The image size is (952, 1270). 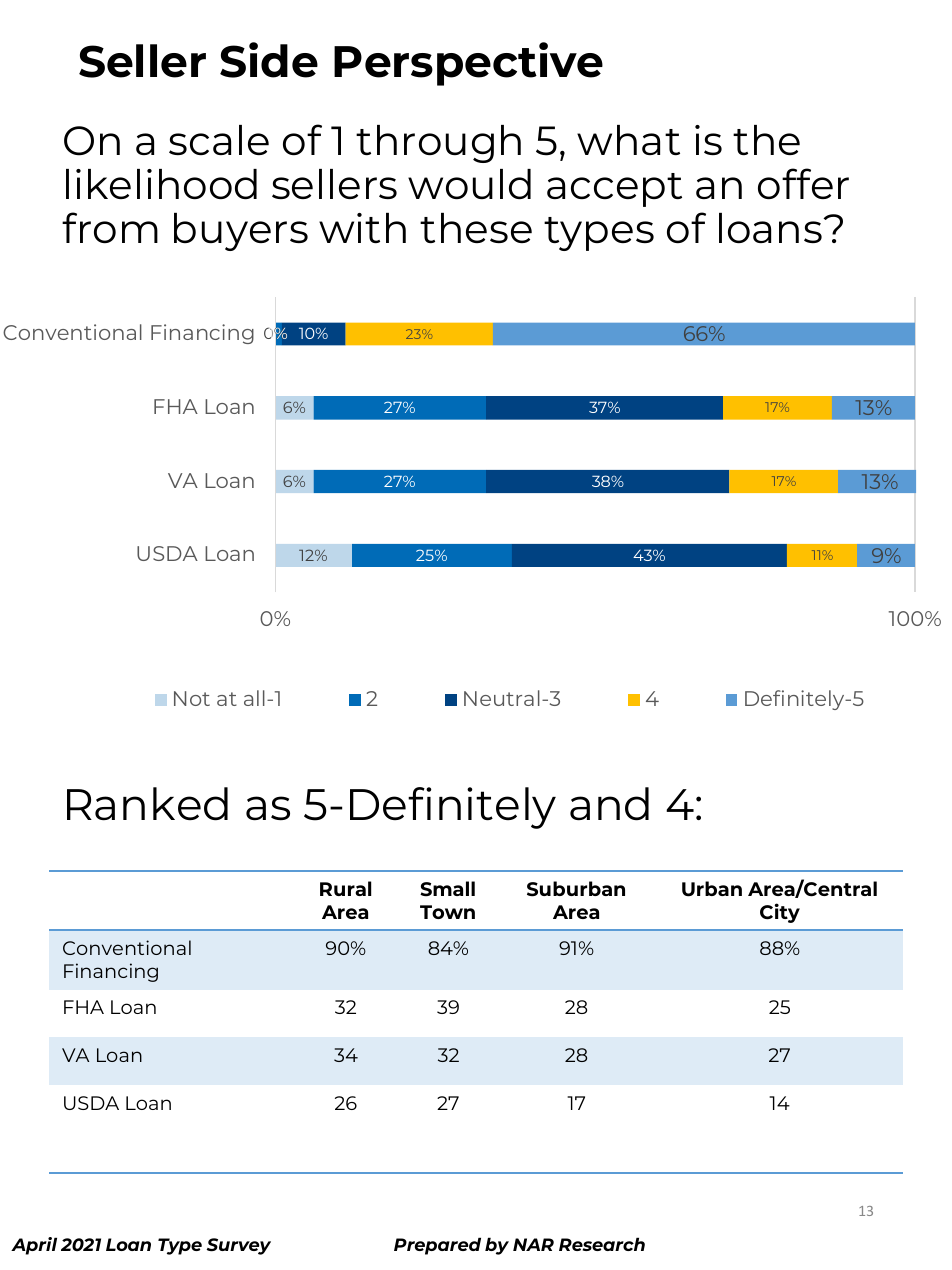 What do you see at coordinates (447, 889) in the image?
I see `Small` at bounding box center [447, 889].
